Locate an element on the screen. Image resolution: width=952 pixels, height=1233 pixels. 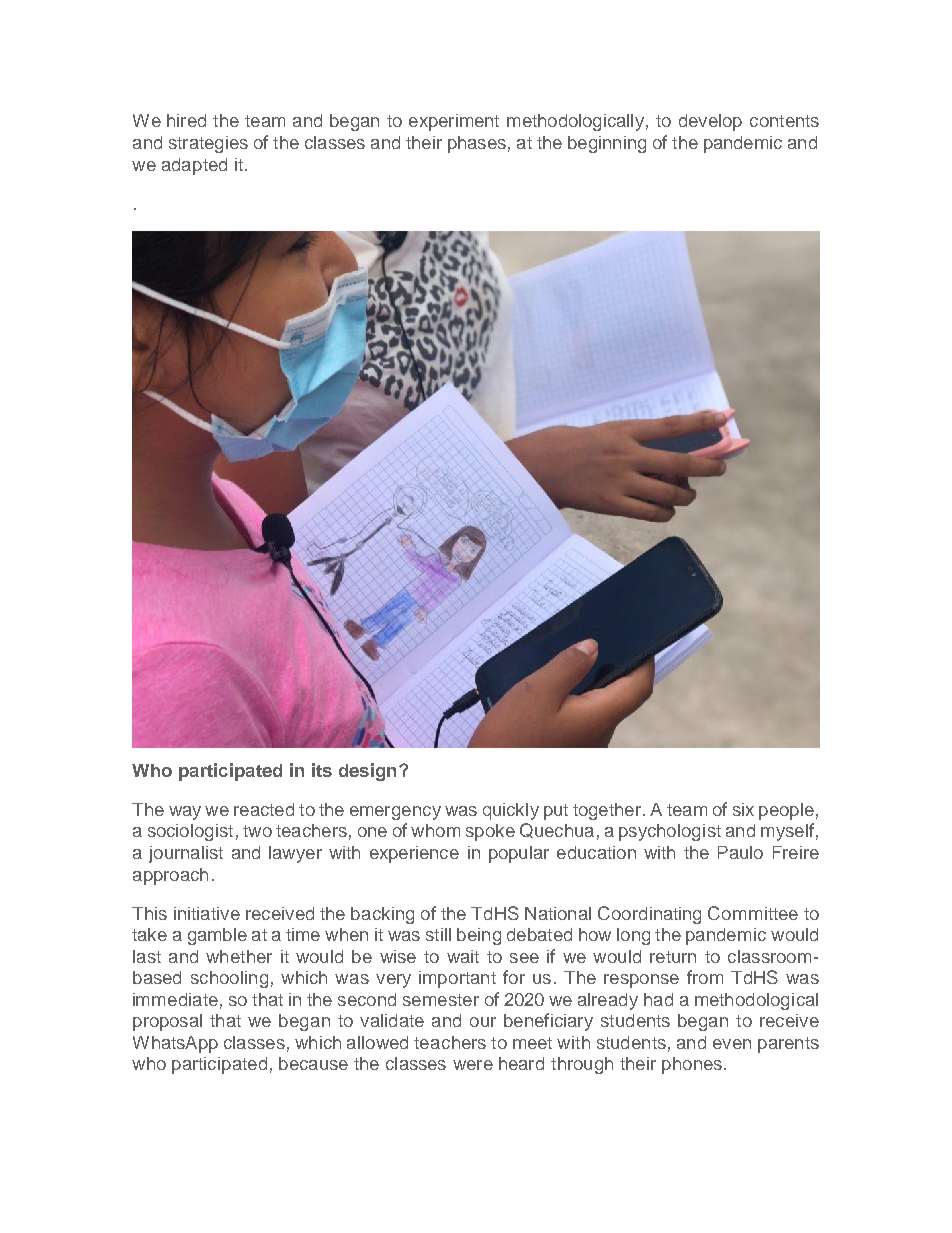
two is located at coordinates (257, 831).
